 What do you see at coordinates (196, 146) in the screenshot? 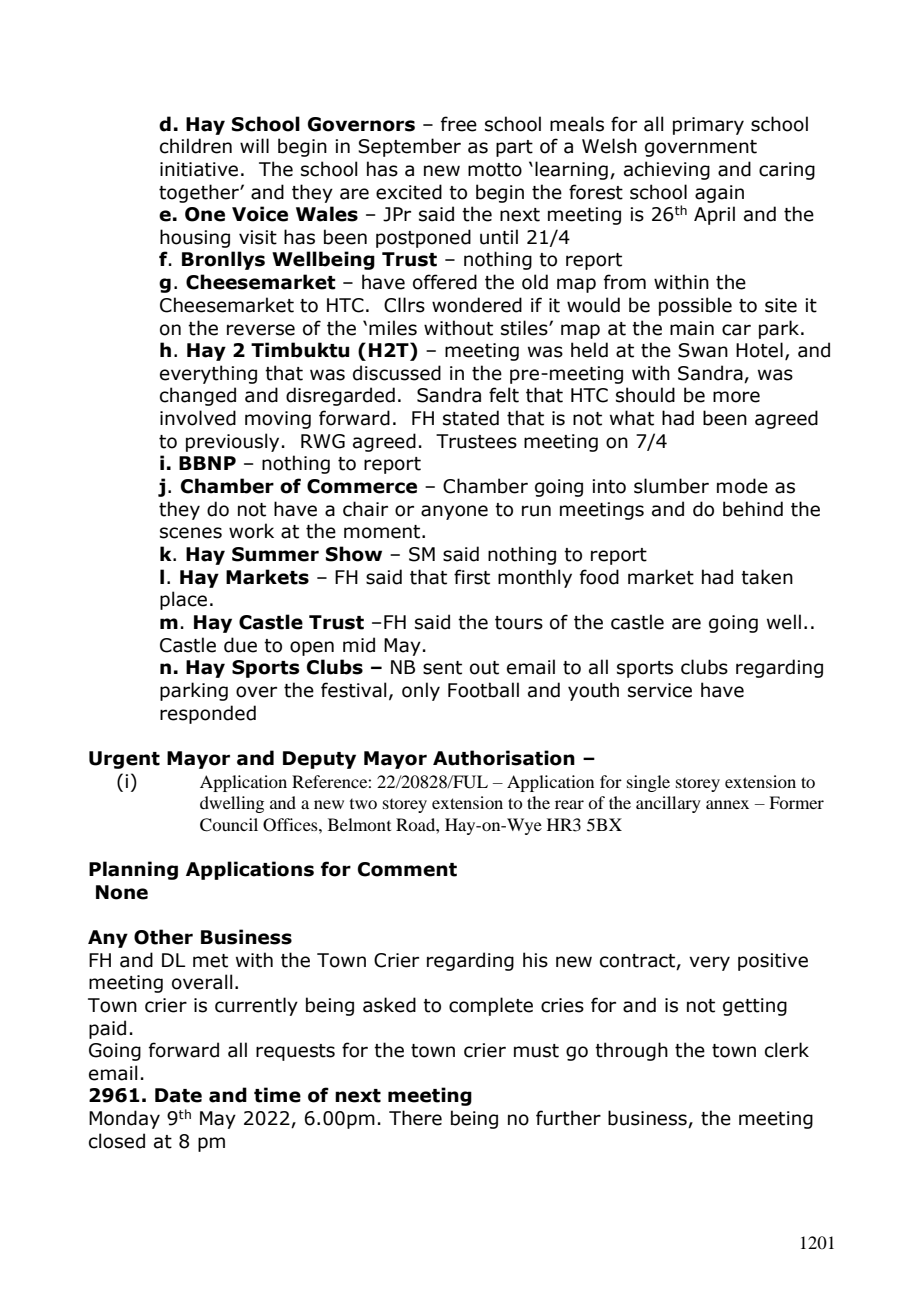
I see `children` at bounding box center [196, 146].
